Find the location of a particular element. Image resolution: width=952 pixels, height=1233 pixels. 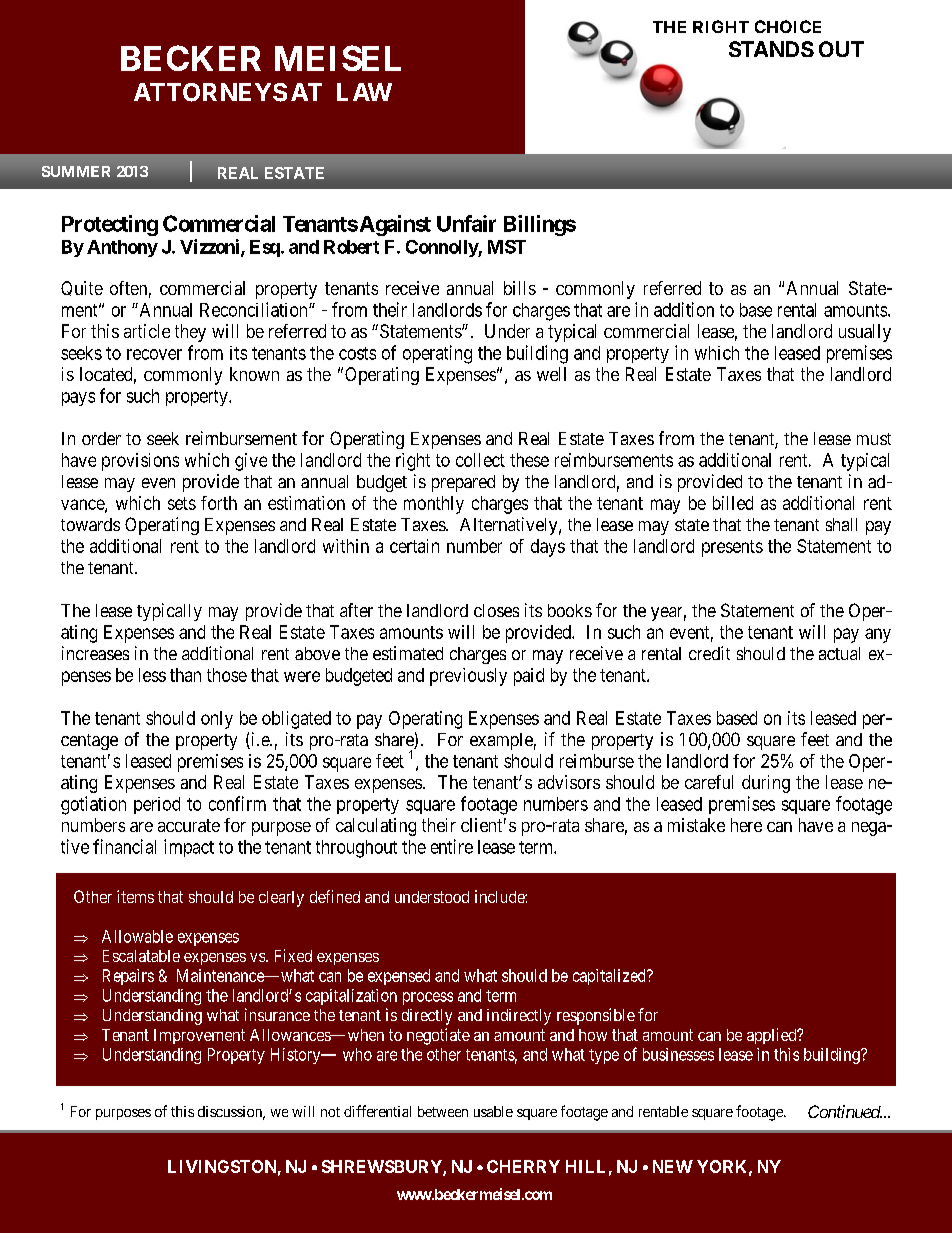

Allowable is located at coordinates (137, 936).
